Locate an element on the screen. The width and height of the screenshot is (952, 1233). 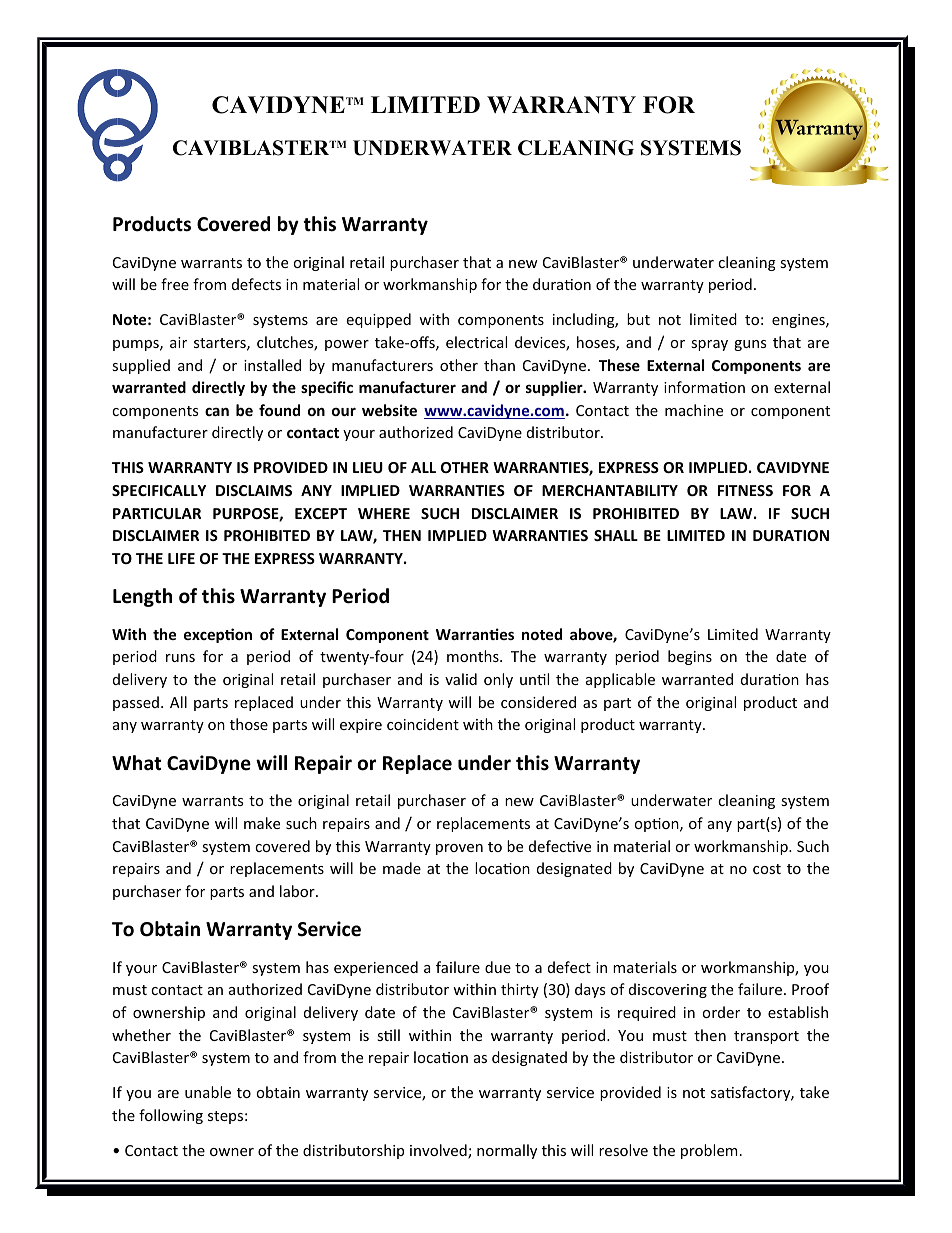
begins is located at coordinates (690, 657).
